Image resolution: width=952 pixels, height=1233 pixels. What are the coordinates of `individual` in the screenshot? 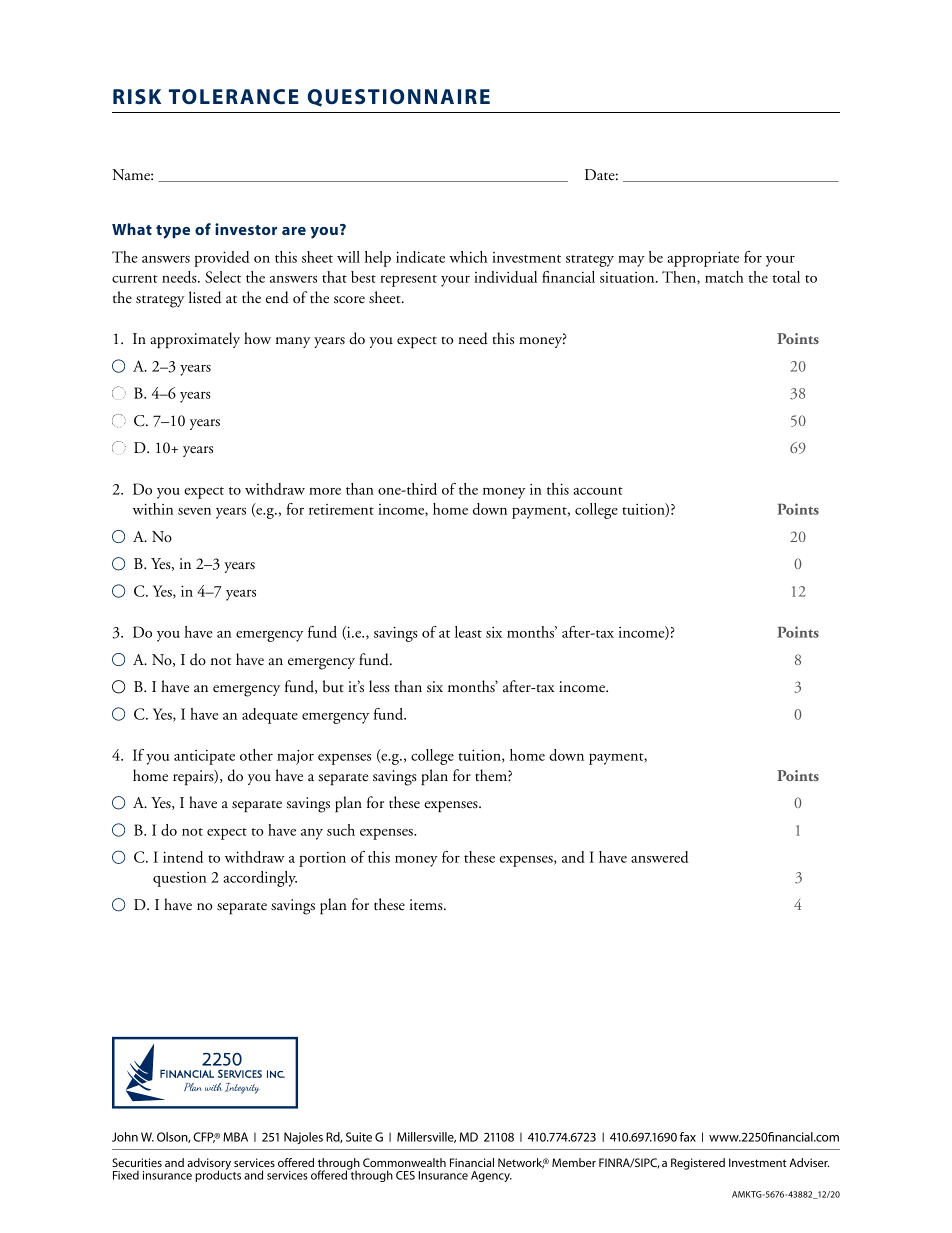 It's located at (505, 277).
